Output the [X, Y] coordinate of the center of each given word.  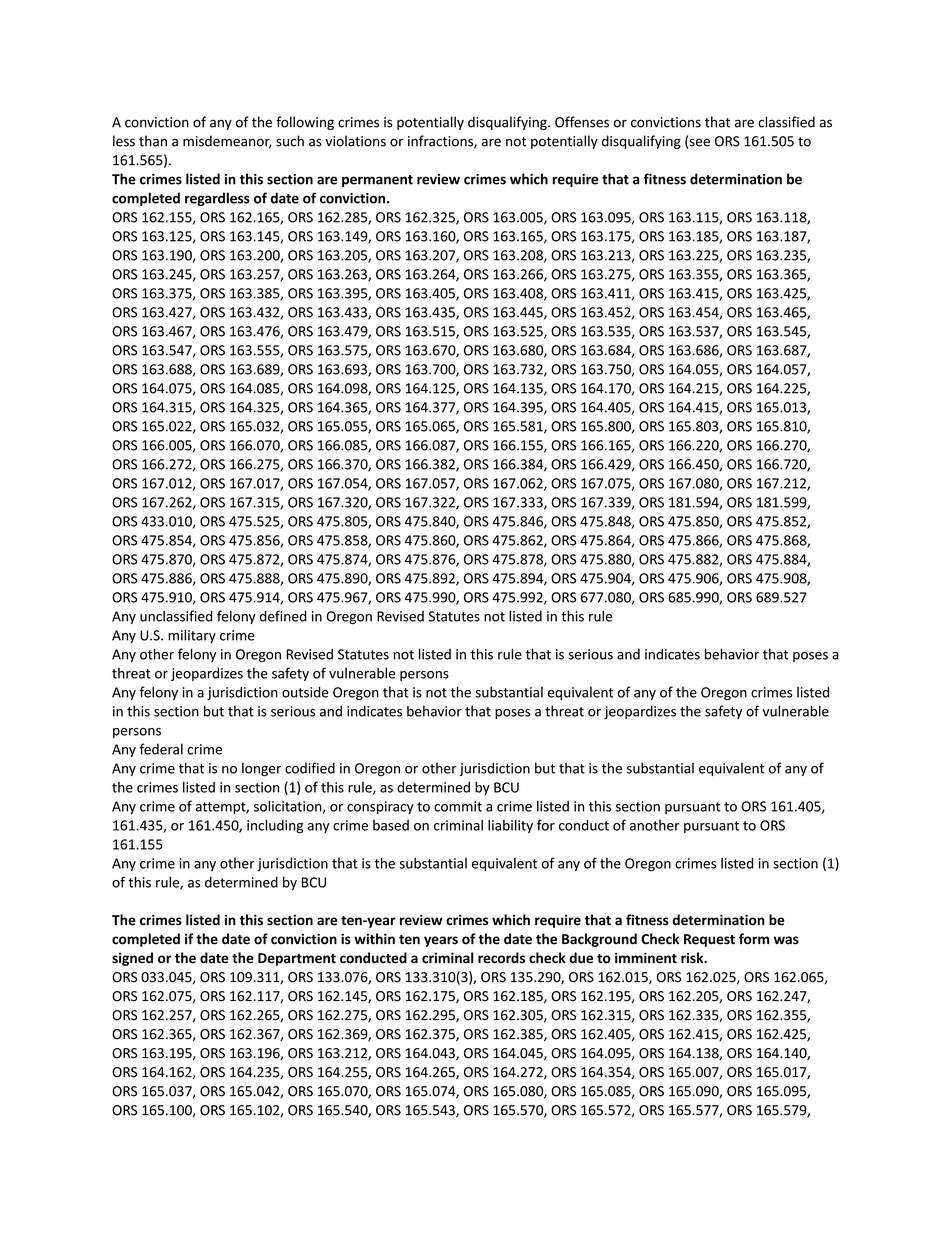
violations [355, 141]
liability [510, 826]
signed [132, 959]
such [290, 141]
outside [305, 692]
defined [283, 616]
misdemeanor [227, 142]
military [192, 636]
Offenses [582, 122]
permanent [377, 181]
